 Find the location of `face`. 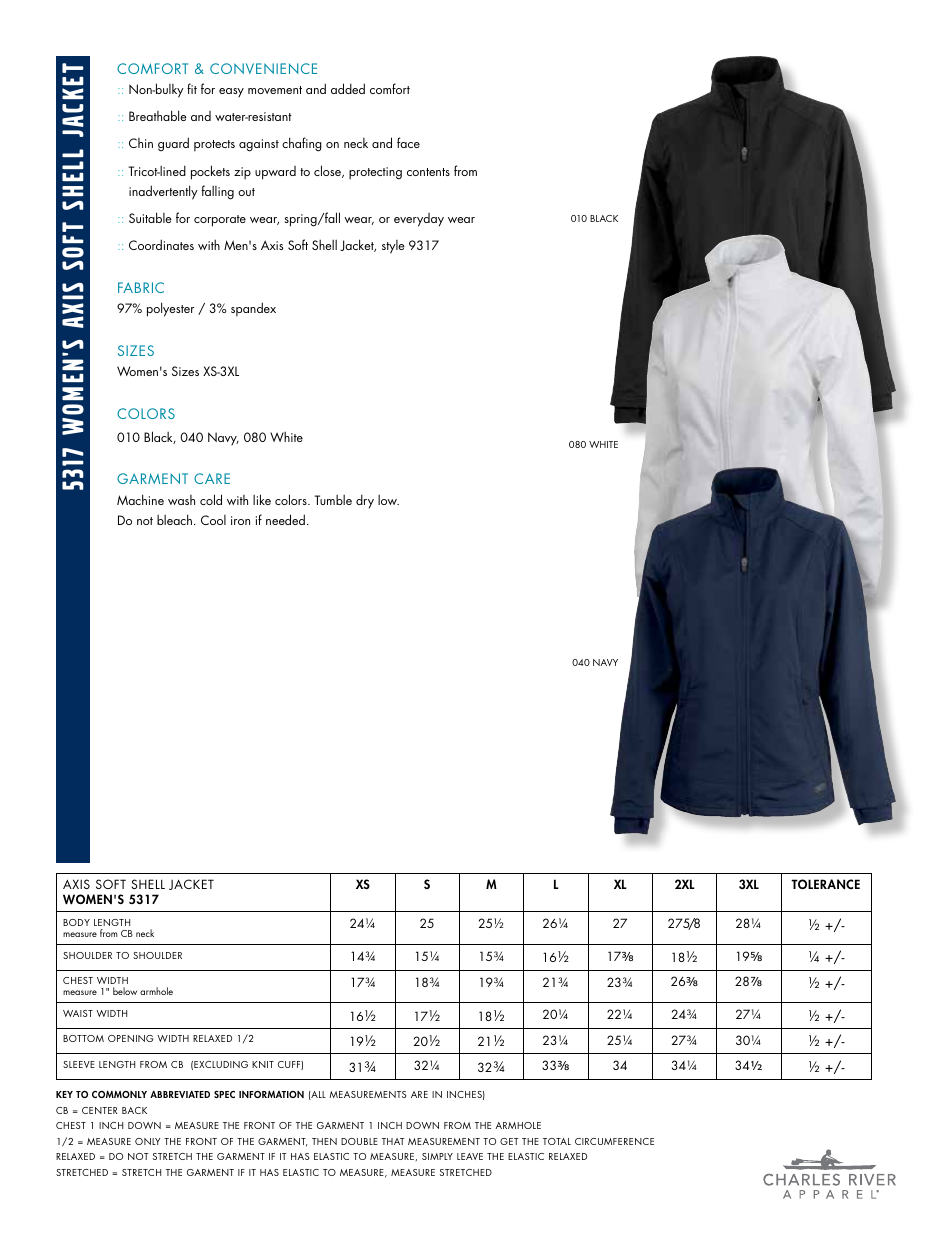

face is located at coordinates (408, 142).
